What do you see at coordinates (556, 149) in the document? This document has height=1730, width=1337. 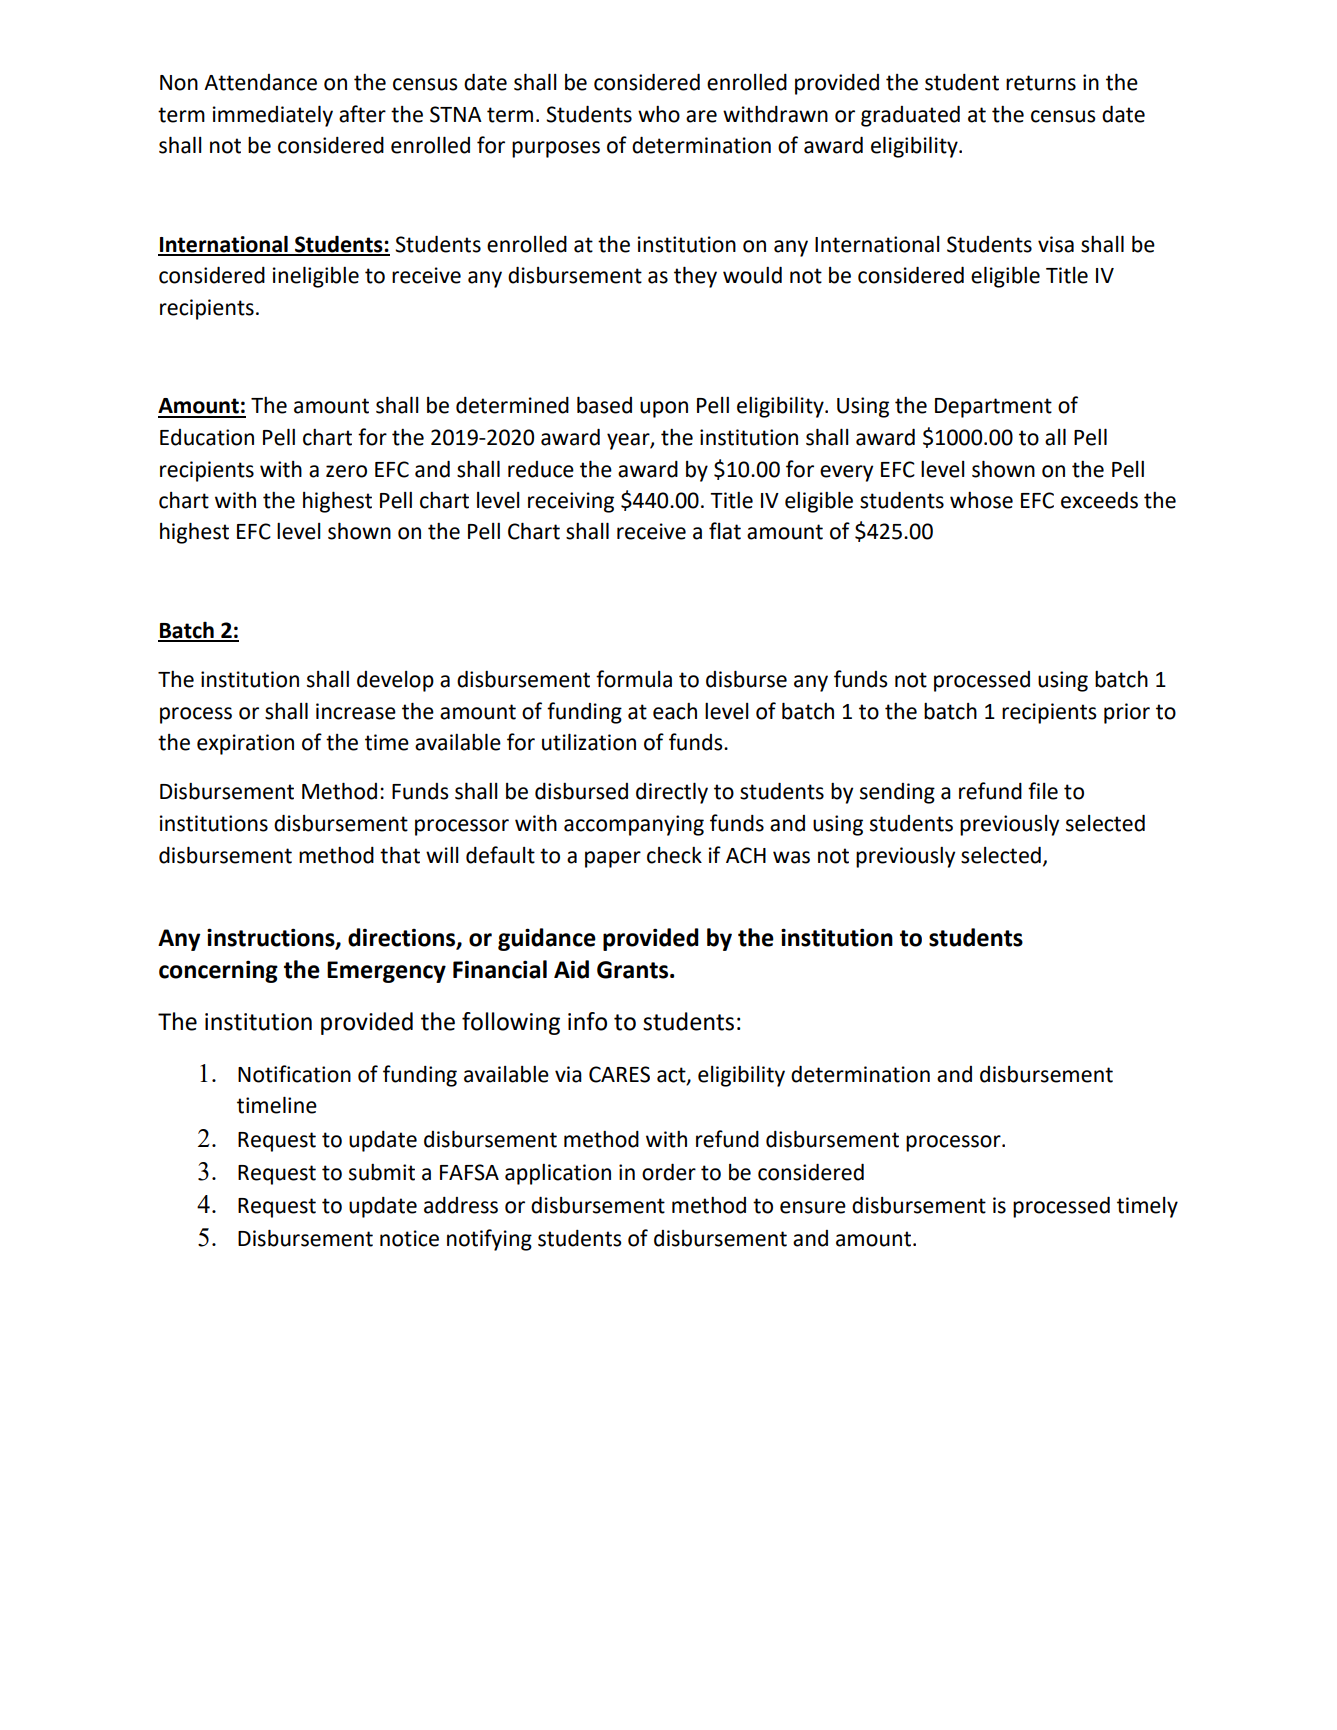 I see `purposes` at bounding box center [556, 149].
